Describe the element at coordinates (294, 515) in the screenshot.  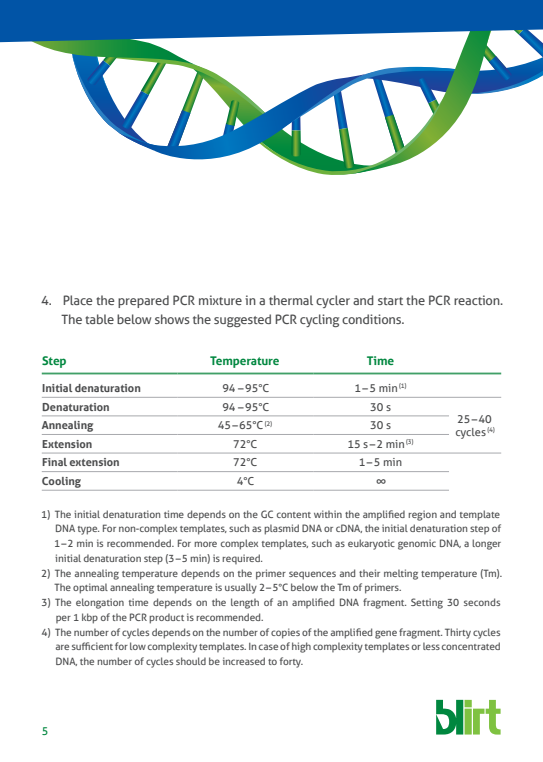
I see `content` at that location.
